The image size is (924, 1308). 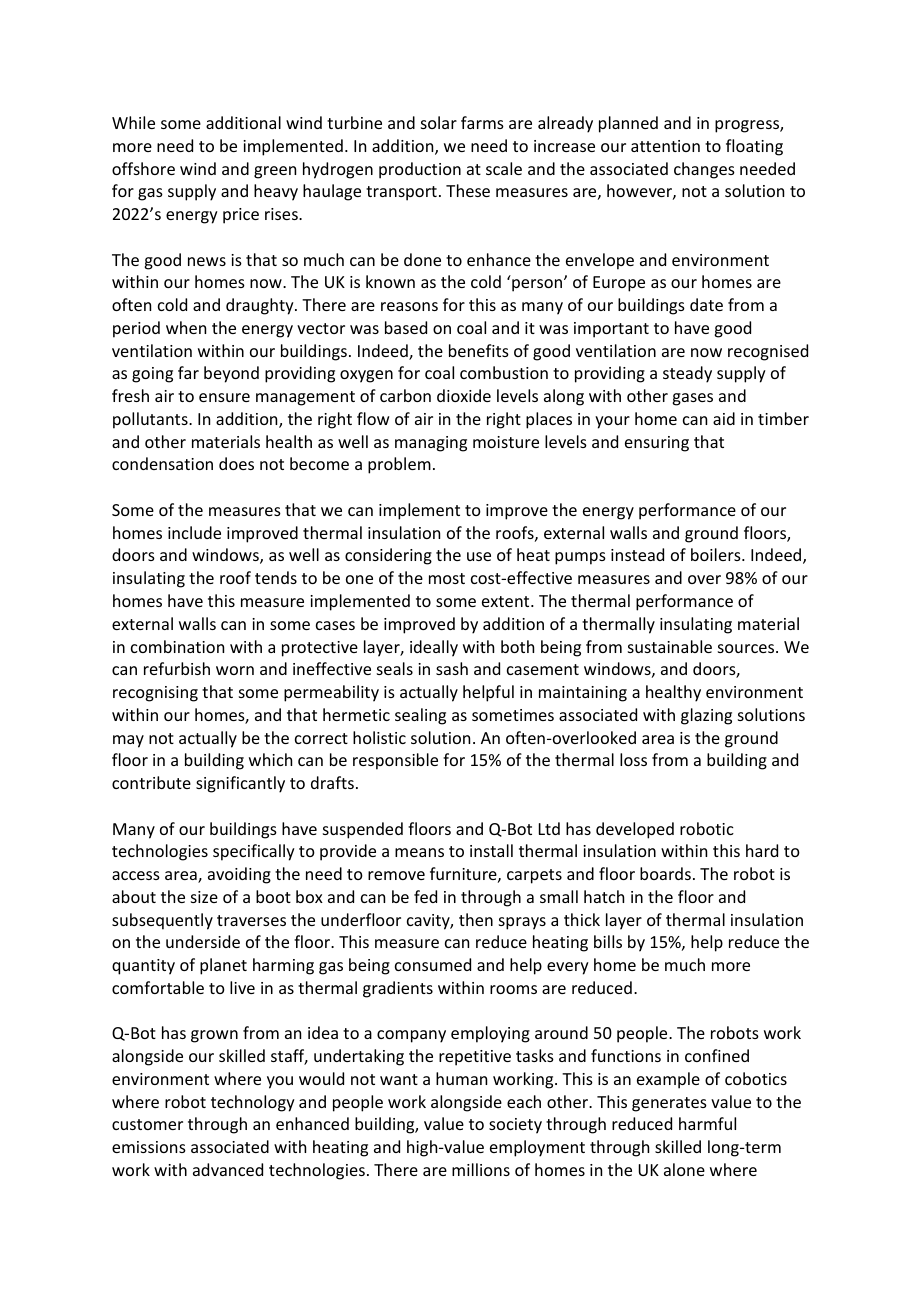 I want to click on changes, so click(x=704, y=170).
